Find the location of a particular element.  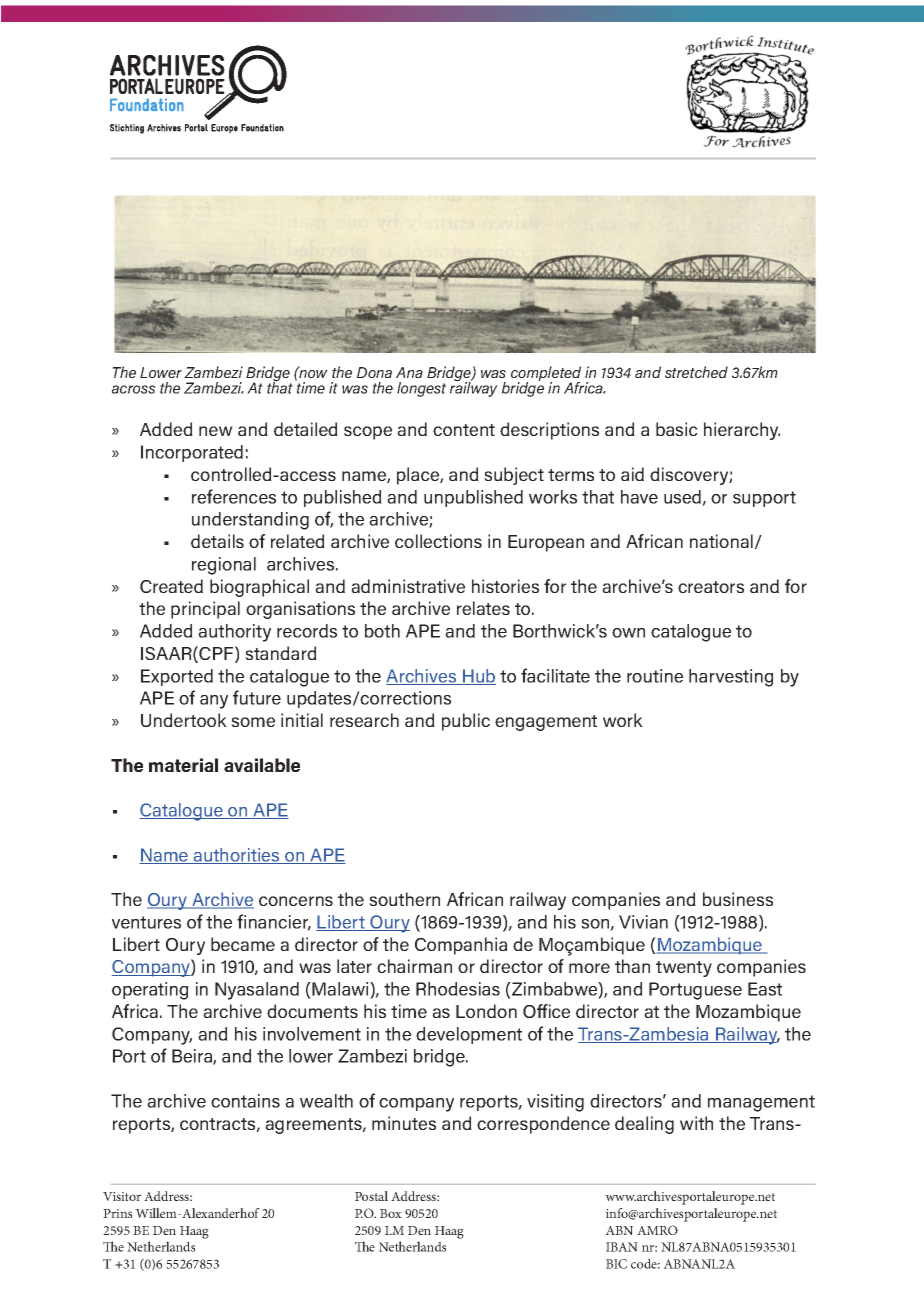

minutes is located at coordinates (404, 1123).
